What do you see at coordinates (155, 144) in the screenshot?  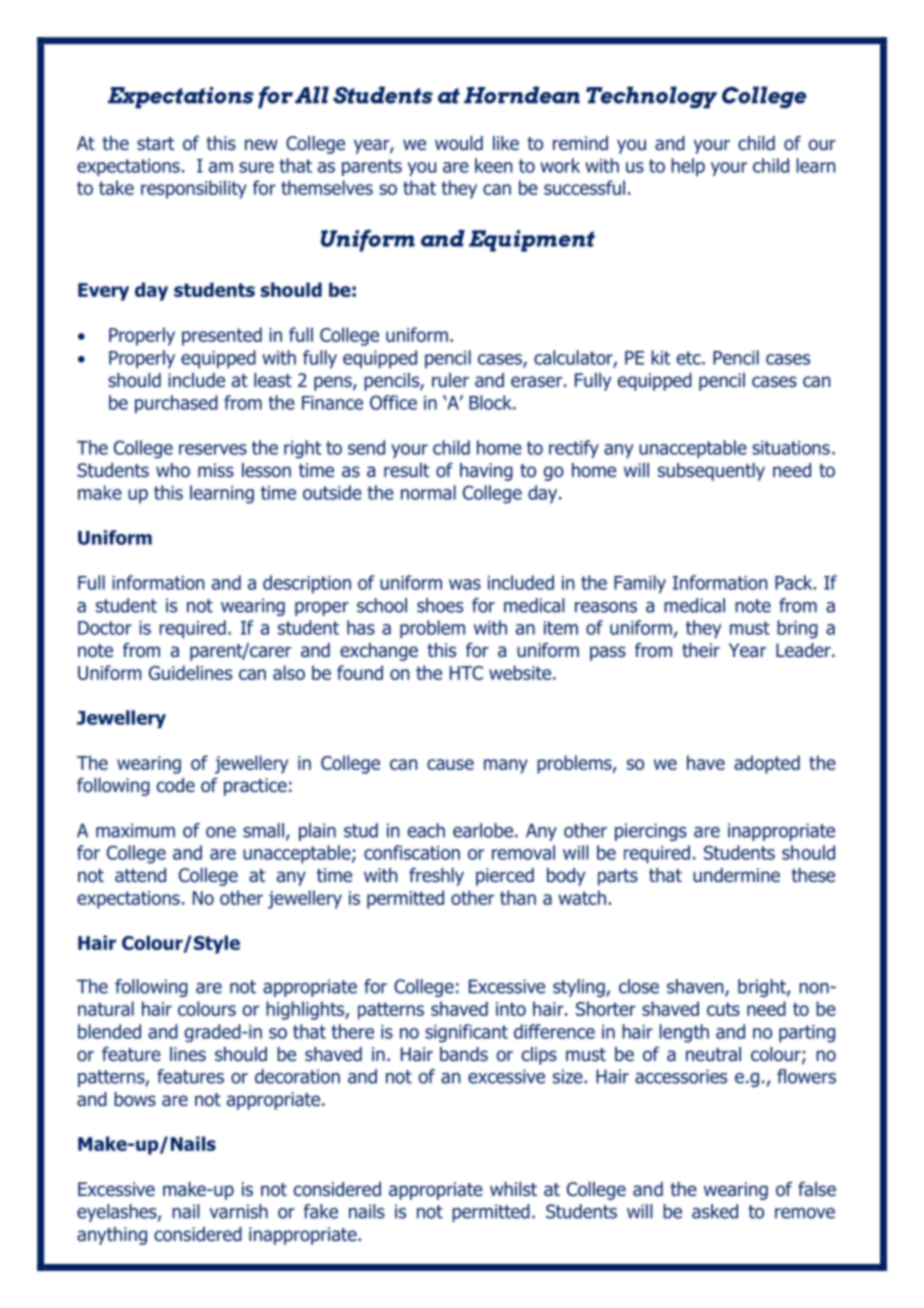 I see `start` at bounding box center [155, 144].
